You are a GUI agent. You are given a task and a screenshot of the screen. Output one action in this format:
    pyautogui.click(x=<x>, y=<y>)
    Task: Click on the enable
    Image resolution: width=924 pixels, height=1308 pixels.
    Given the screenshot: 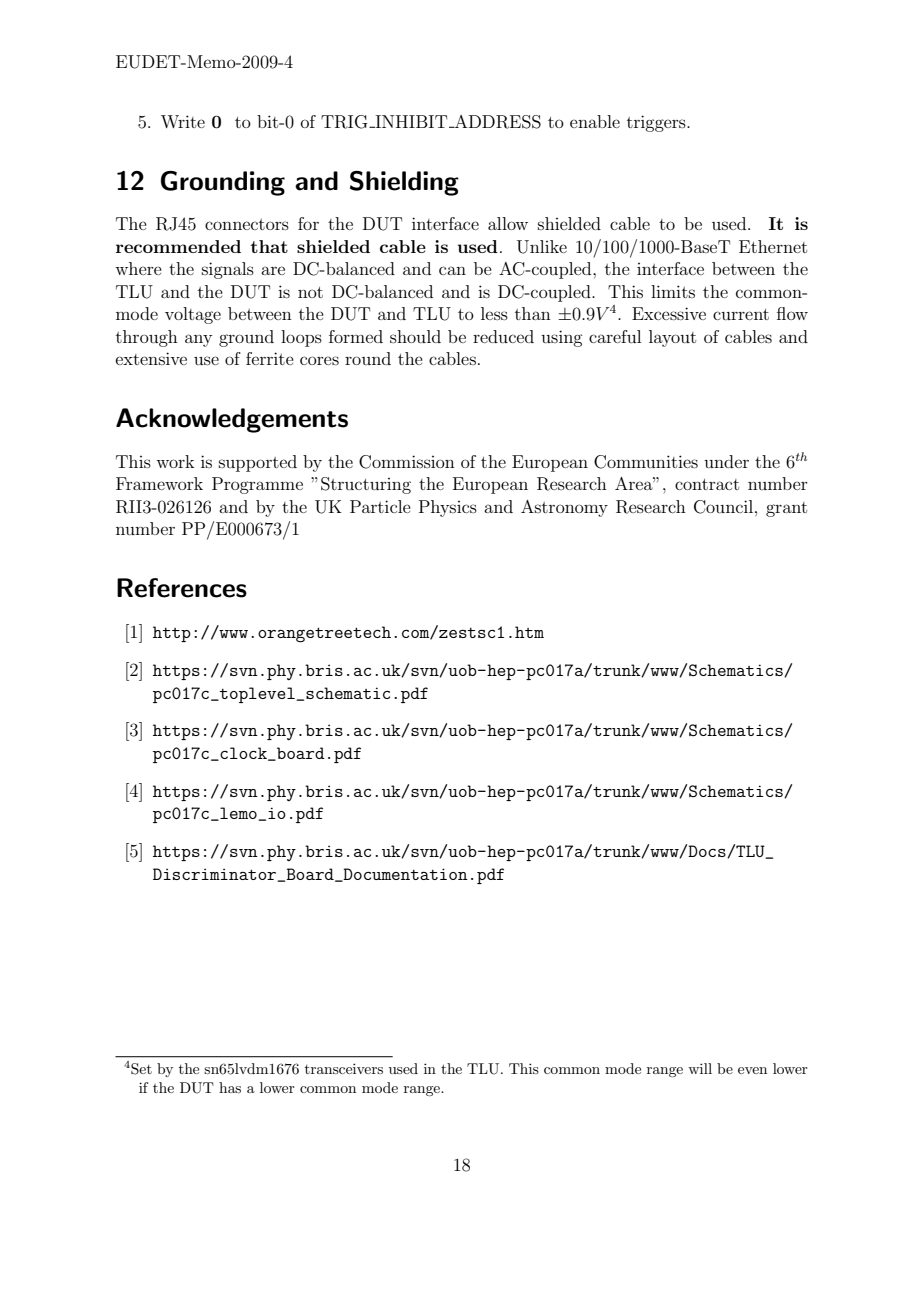 What is the action you would take?
    pyautogui.click(x=595, y=121)
